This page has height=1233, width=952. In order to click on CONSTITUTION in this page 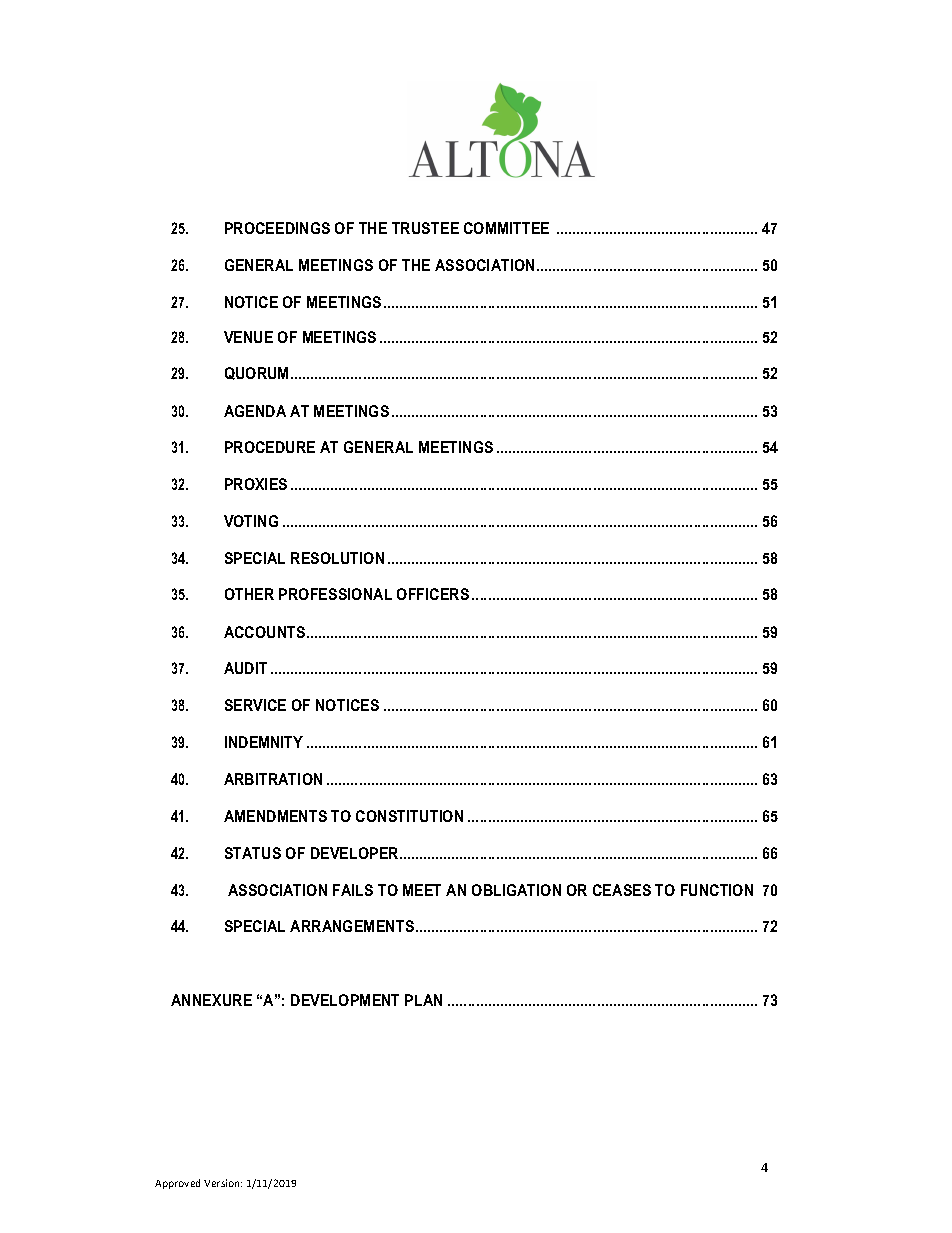, I will do `click(409, 816)`.
